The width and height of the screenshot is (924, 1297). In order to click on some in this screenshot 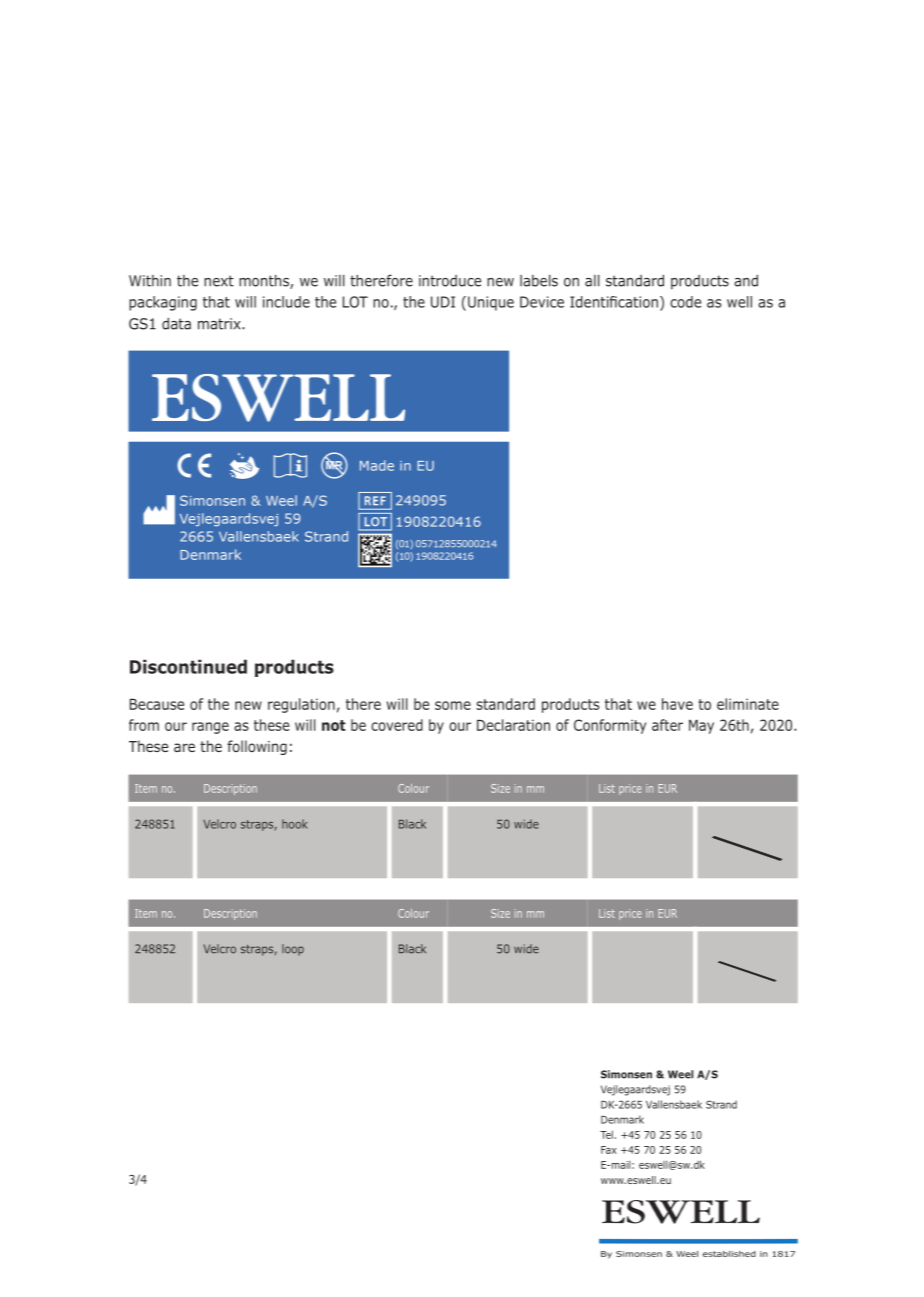, I will do `click(453, 705)`.
